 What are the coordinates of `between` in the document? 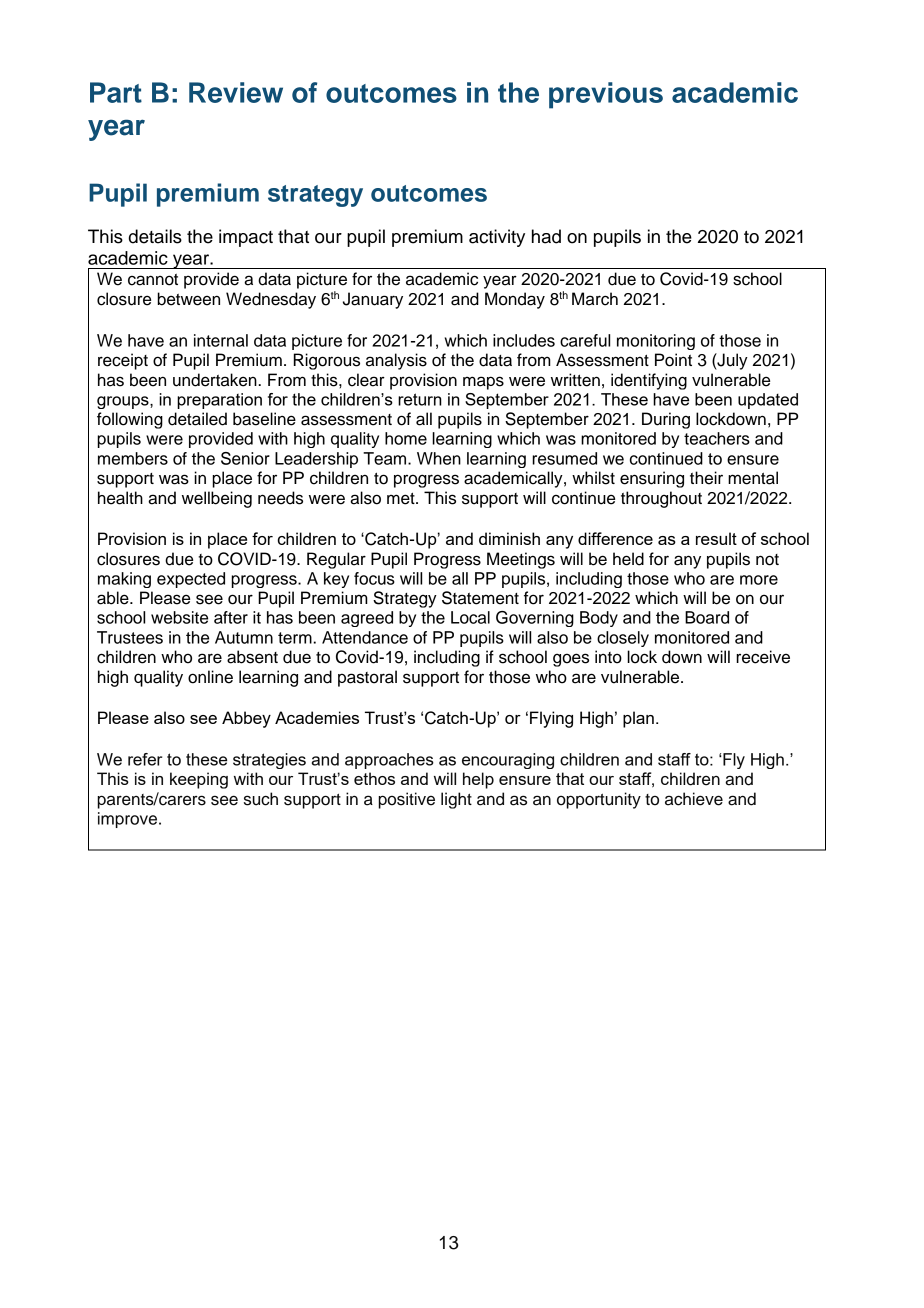 It's located at (188, 299).
